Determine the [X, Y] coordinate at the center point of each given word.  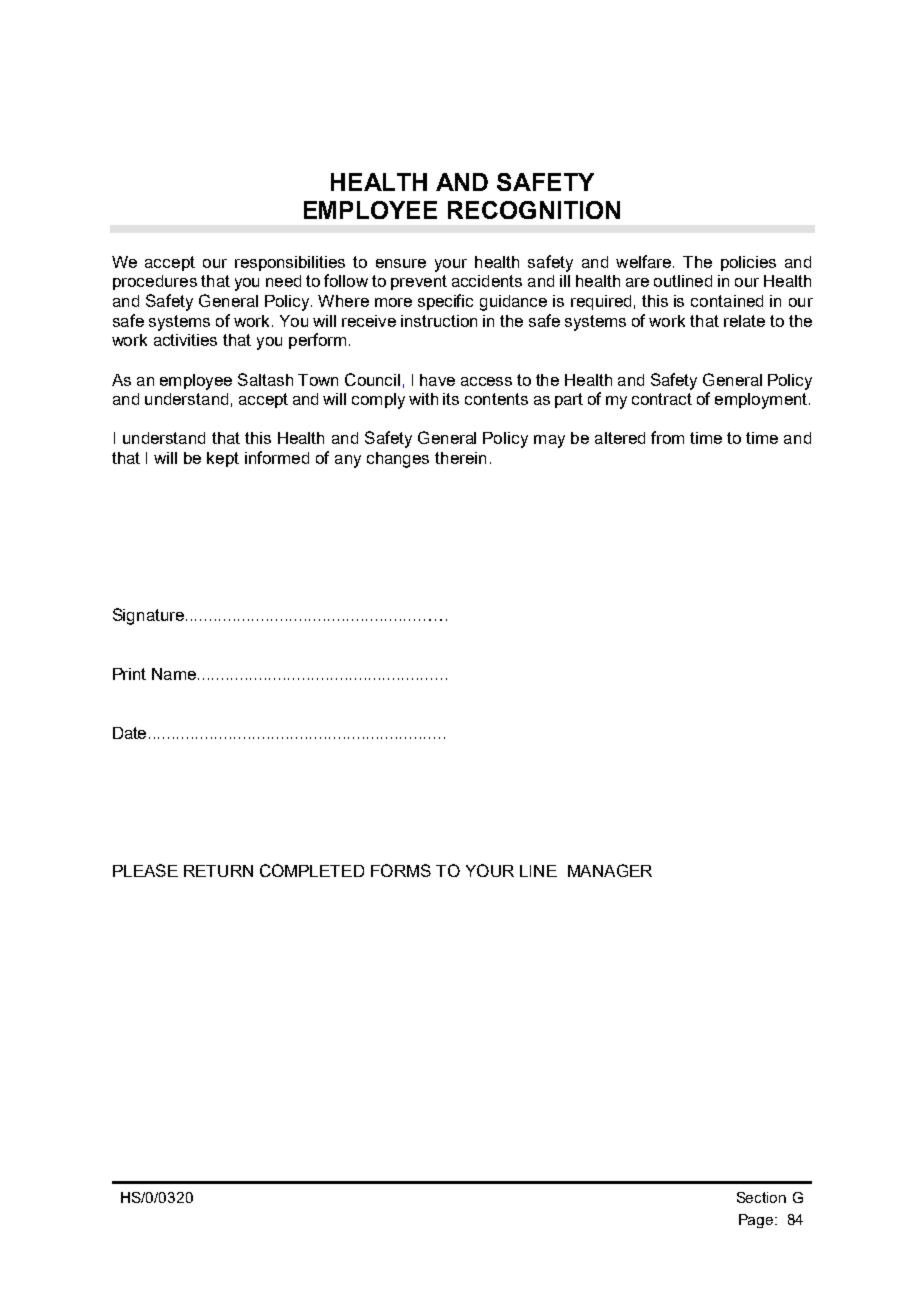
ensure [401, 263]
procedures [155, 282]
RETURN [218, 871]
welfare [643, 261]
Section [761, 1197]
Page [757, 1221]
